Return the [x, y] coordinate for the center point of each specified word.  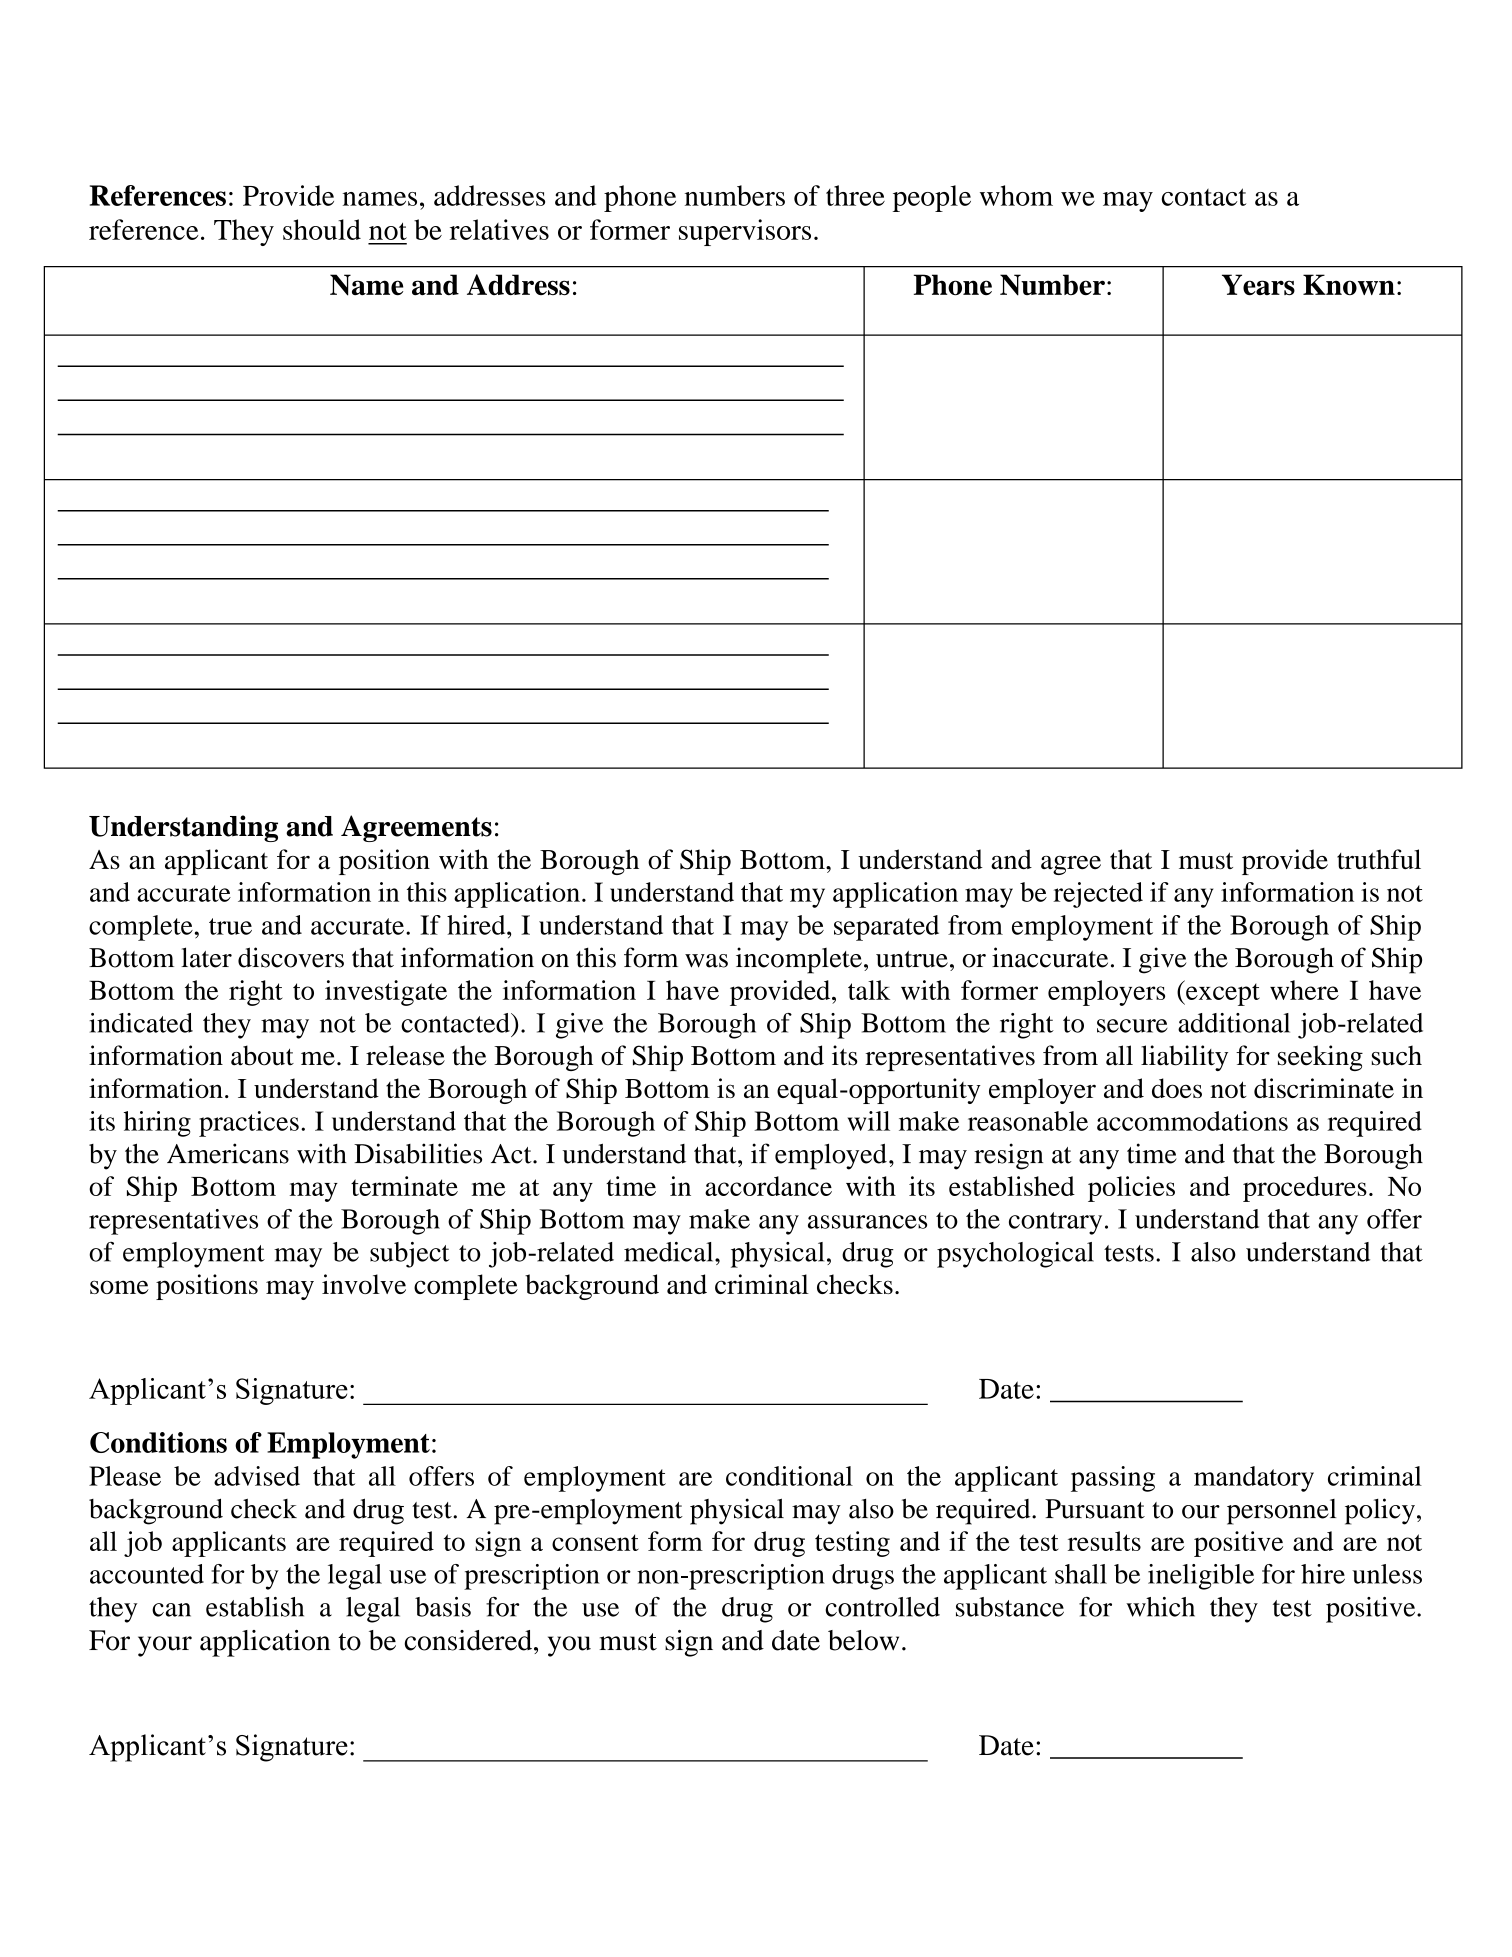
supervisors [745, 232]
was [706, 961]
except [1222, 993]
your [165, 1646]
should [322, 229]
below [863, 1640]
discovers [291, 957]
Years [1258, 285]
